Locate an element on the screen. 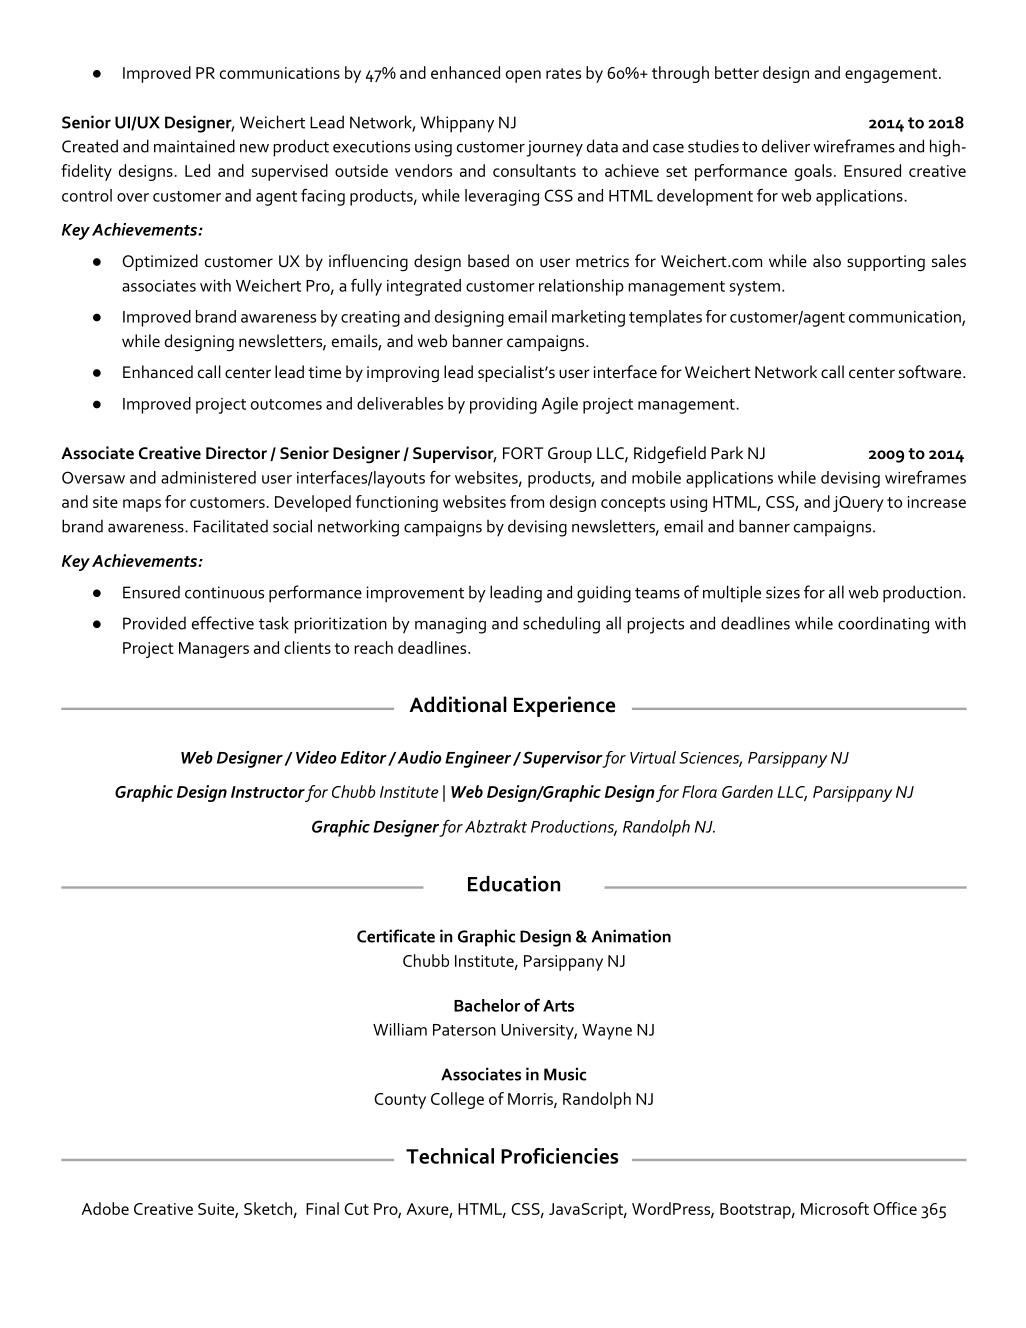 The height and width of the screenshot is (1328, 1026). increase is located at coordinates (937, 502).
